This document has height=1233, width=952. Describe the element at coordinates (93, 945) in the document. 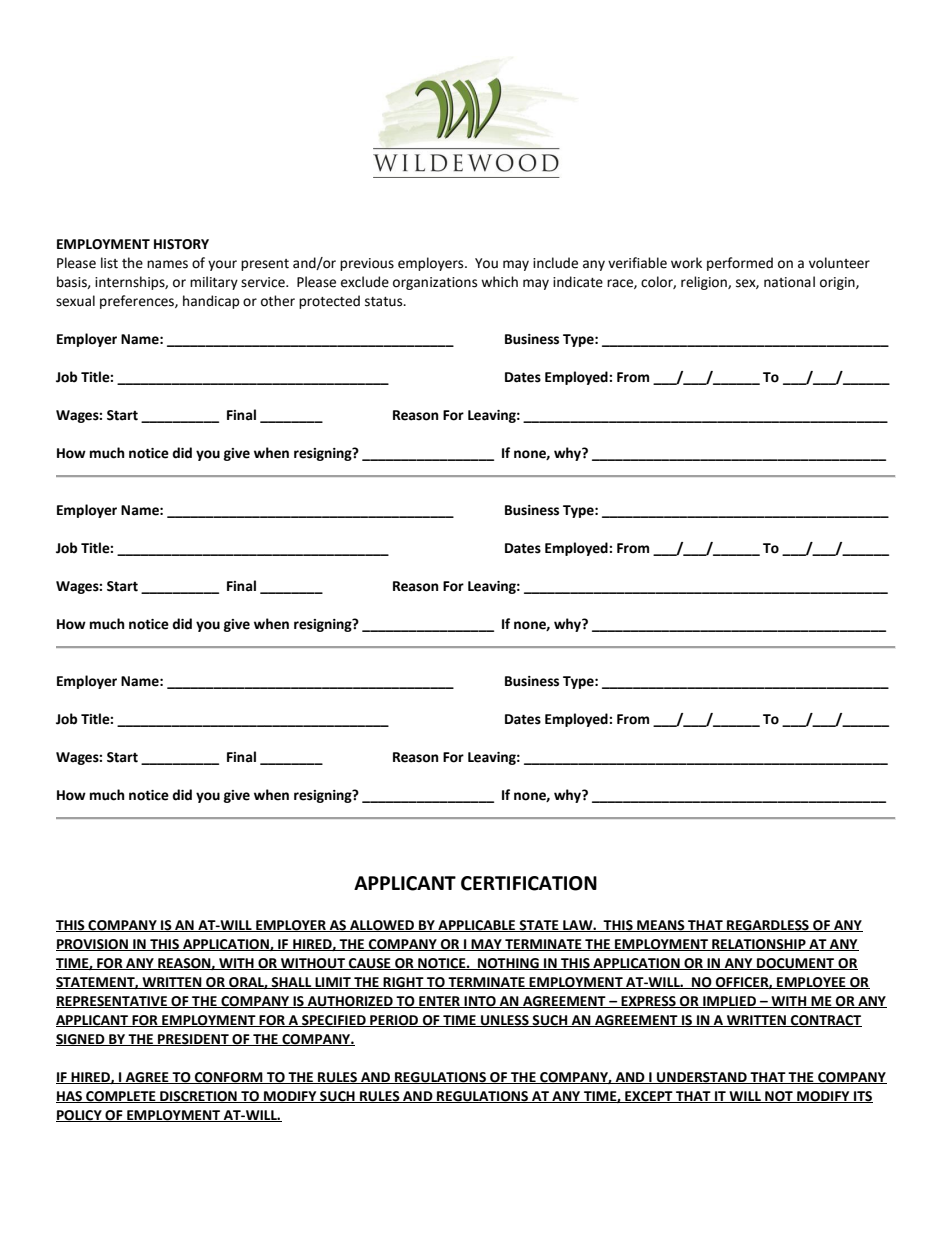

I see `PROVISION` at that location.
